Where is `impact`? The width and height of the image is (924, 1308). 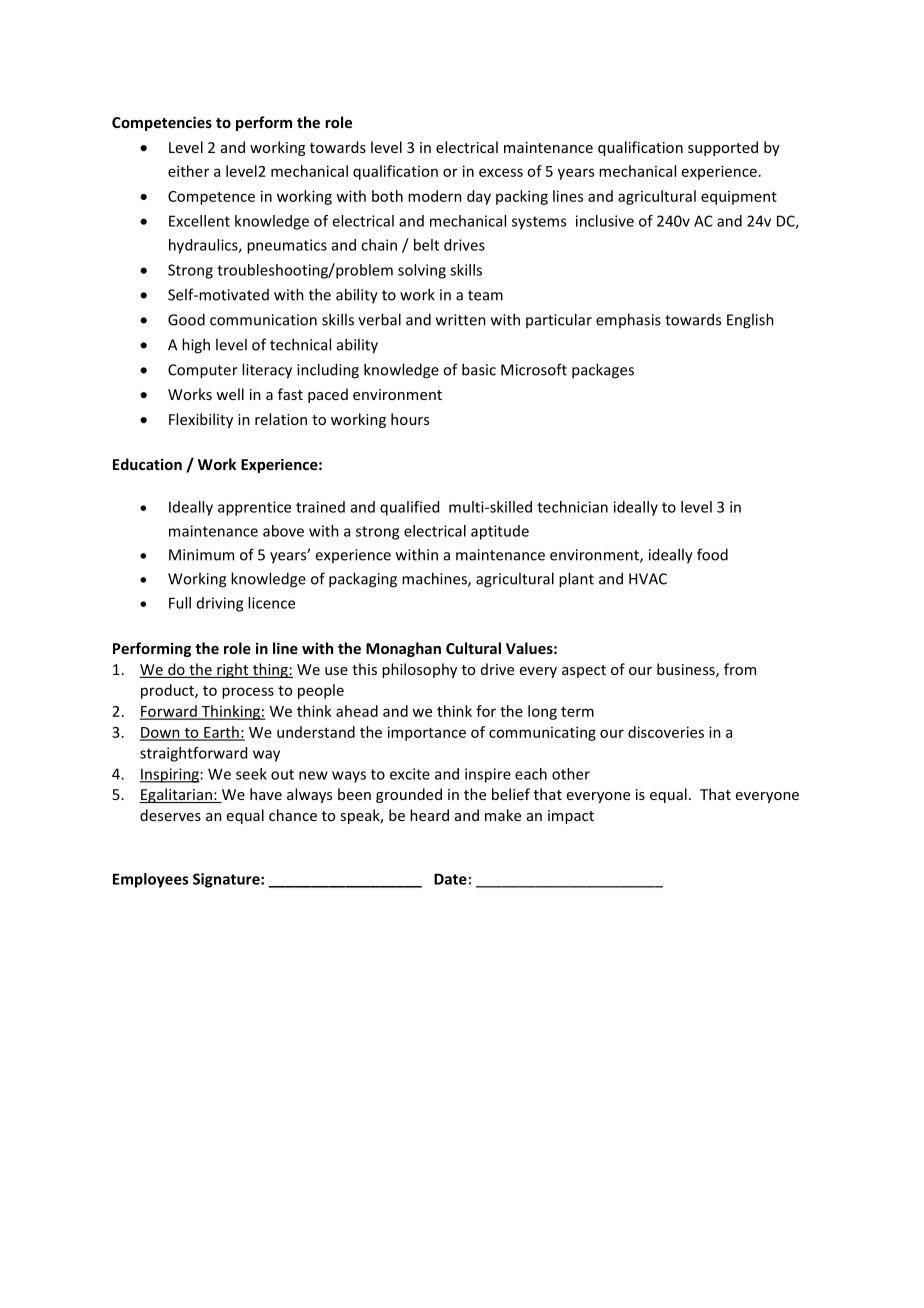 impact is located at coordinates (571, 817).
